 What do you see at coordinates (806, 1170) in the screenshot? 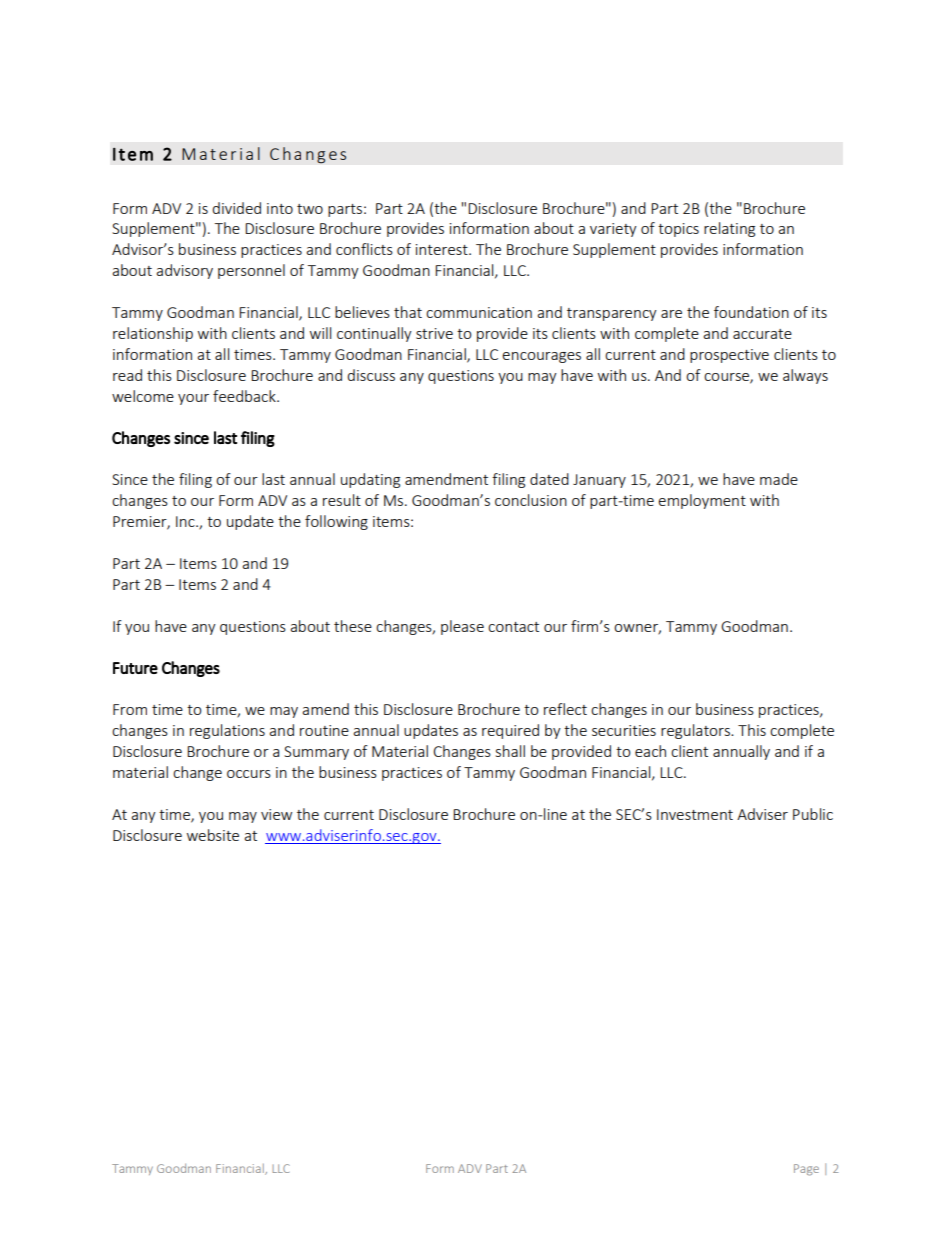
I see `Page` at bounding box center [806, 1170].
